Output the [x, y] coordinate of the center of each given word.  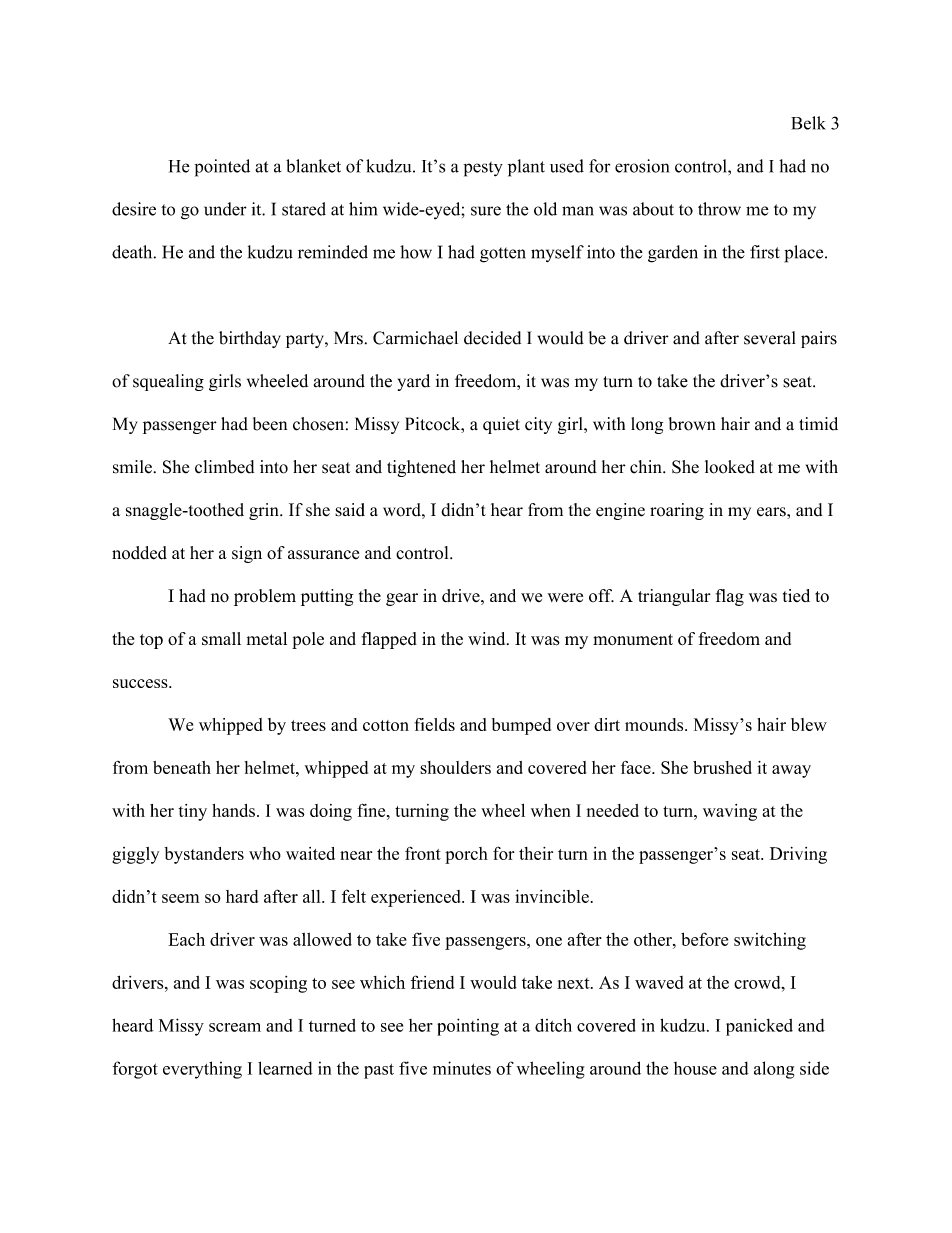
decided [492, 338]
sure [486, 211]
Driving [798, 855]
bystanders [204, 855]
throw [719, 209]
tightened [421, 468]
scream [235, 1027]
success [141, 683]
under [225, 209]
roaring [677, 511]
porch [466, 855]
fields [434, 724]
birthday [250, 339]
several [769, 338]
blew [809, 724]
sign [247, 554]
